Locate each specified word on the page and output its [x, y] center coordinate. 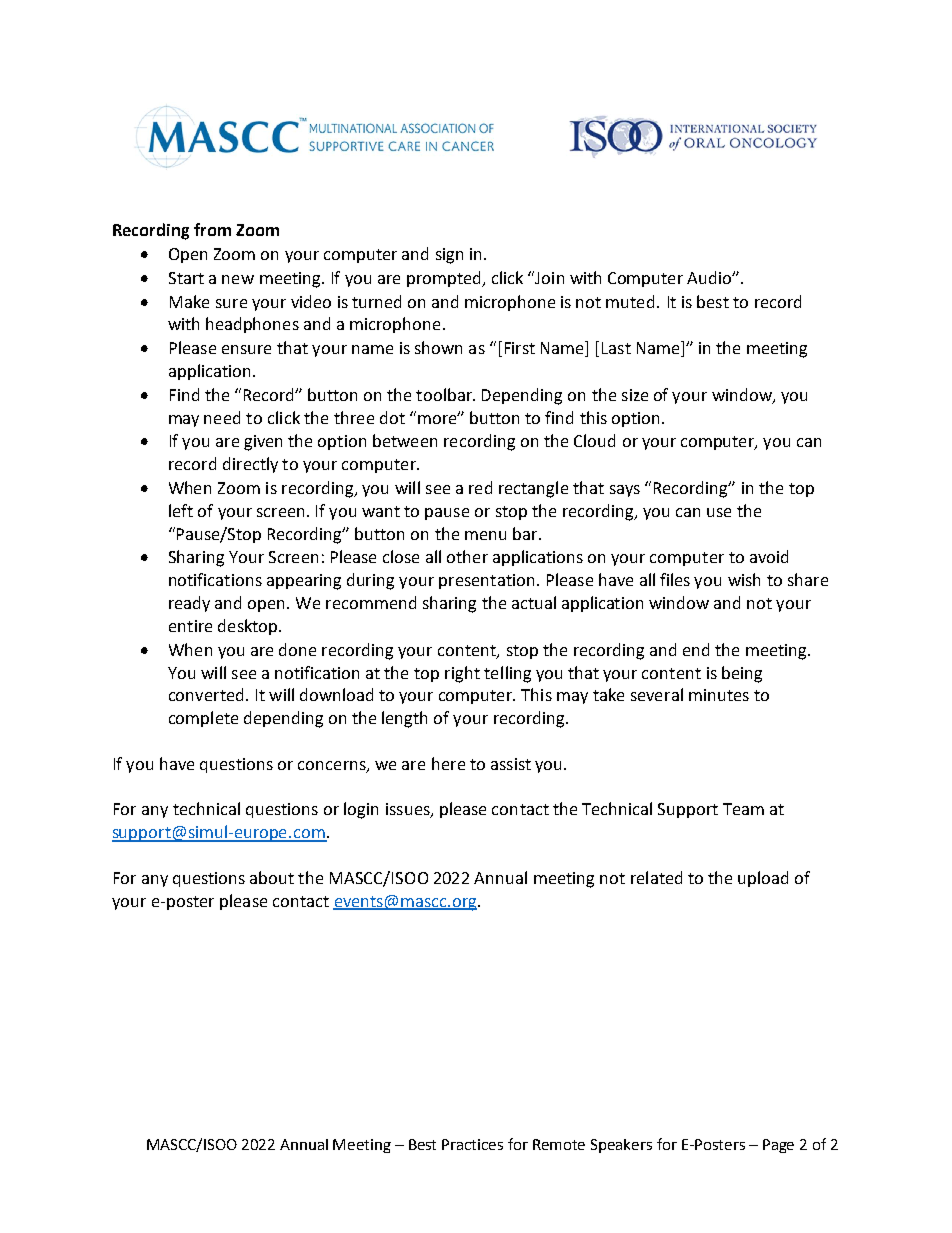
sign [449, 256]
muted [632, 301]
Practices [472, 1144]
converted [206, 694]
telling [507, 674]
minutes [719, 695]
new [238, 279]
